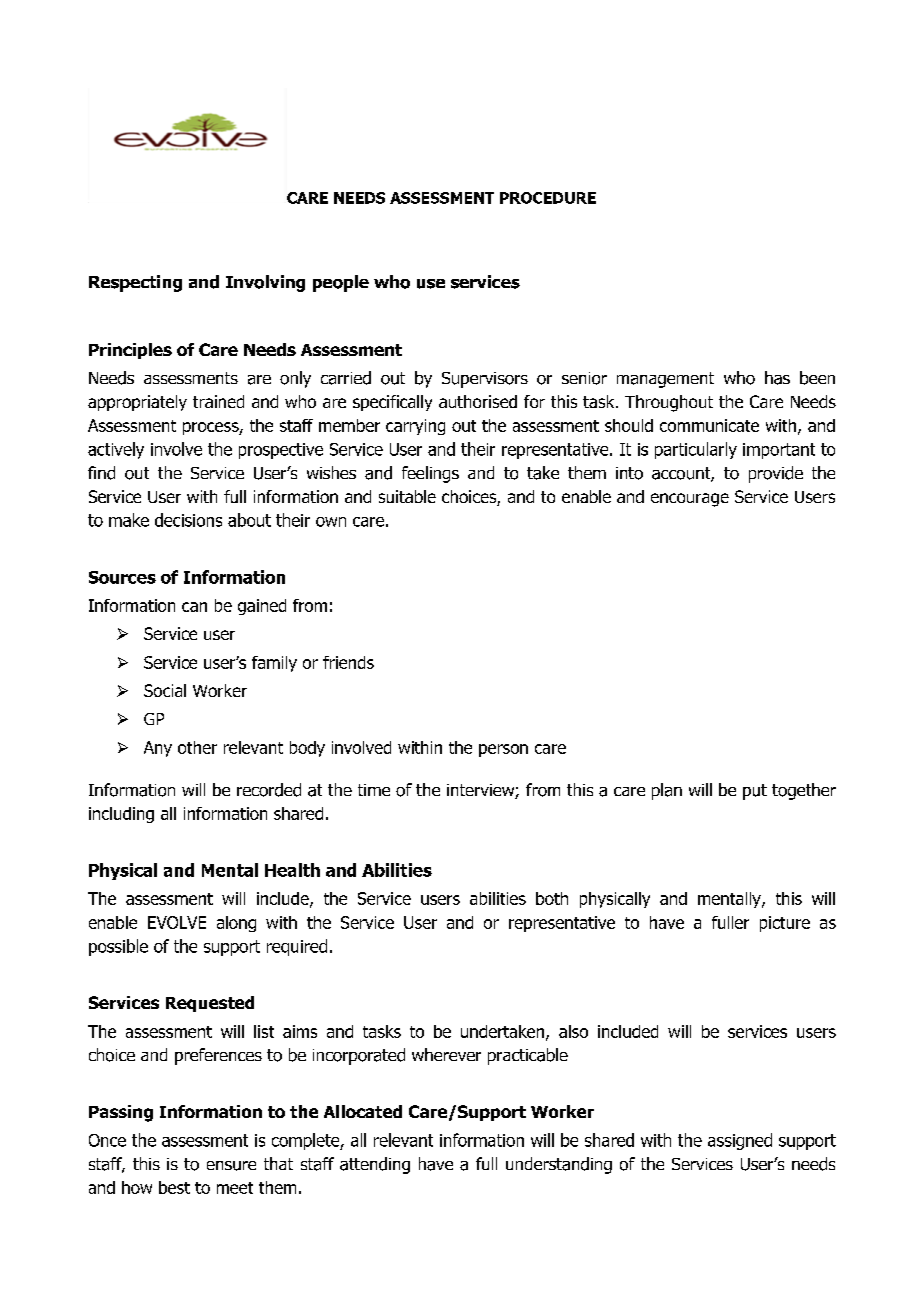 This screenshot has width=924, height=1308. What do you see at coordinates (690, 500) in the screenshot?
I see `encourage` at bounding box center [690, 500].
